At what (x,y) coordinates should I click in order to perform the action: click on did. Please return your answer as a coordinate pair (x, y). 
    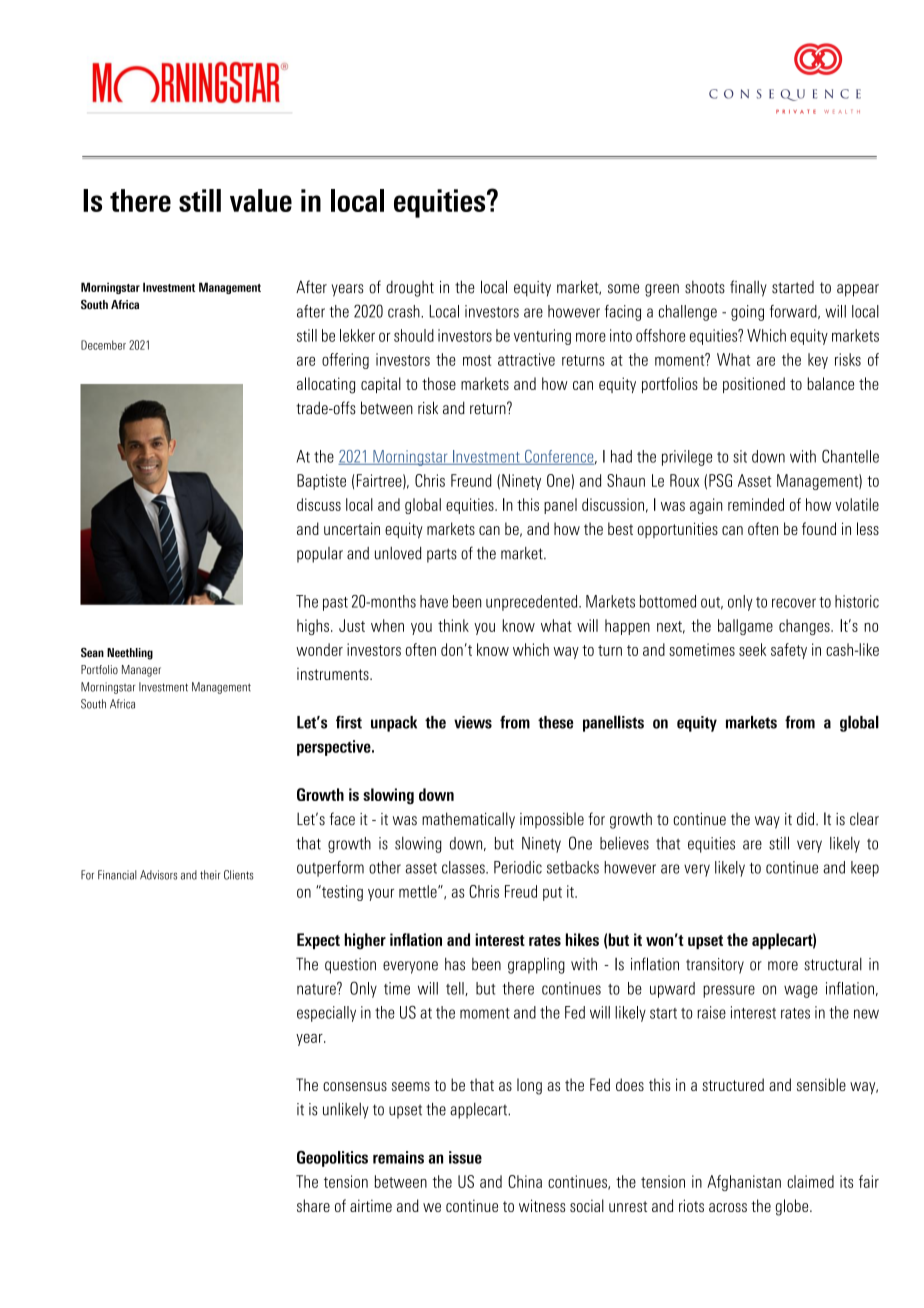
    Looking at the image, I should click on (807, 818).
